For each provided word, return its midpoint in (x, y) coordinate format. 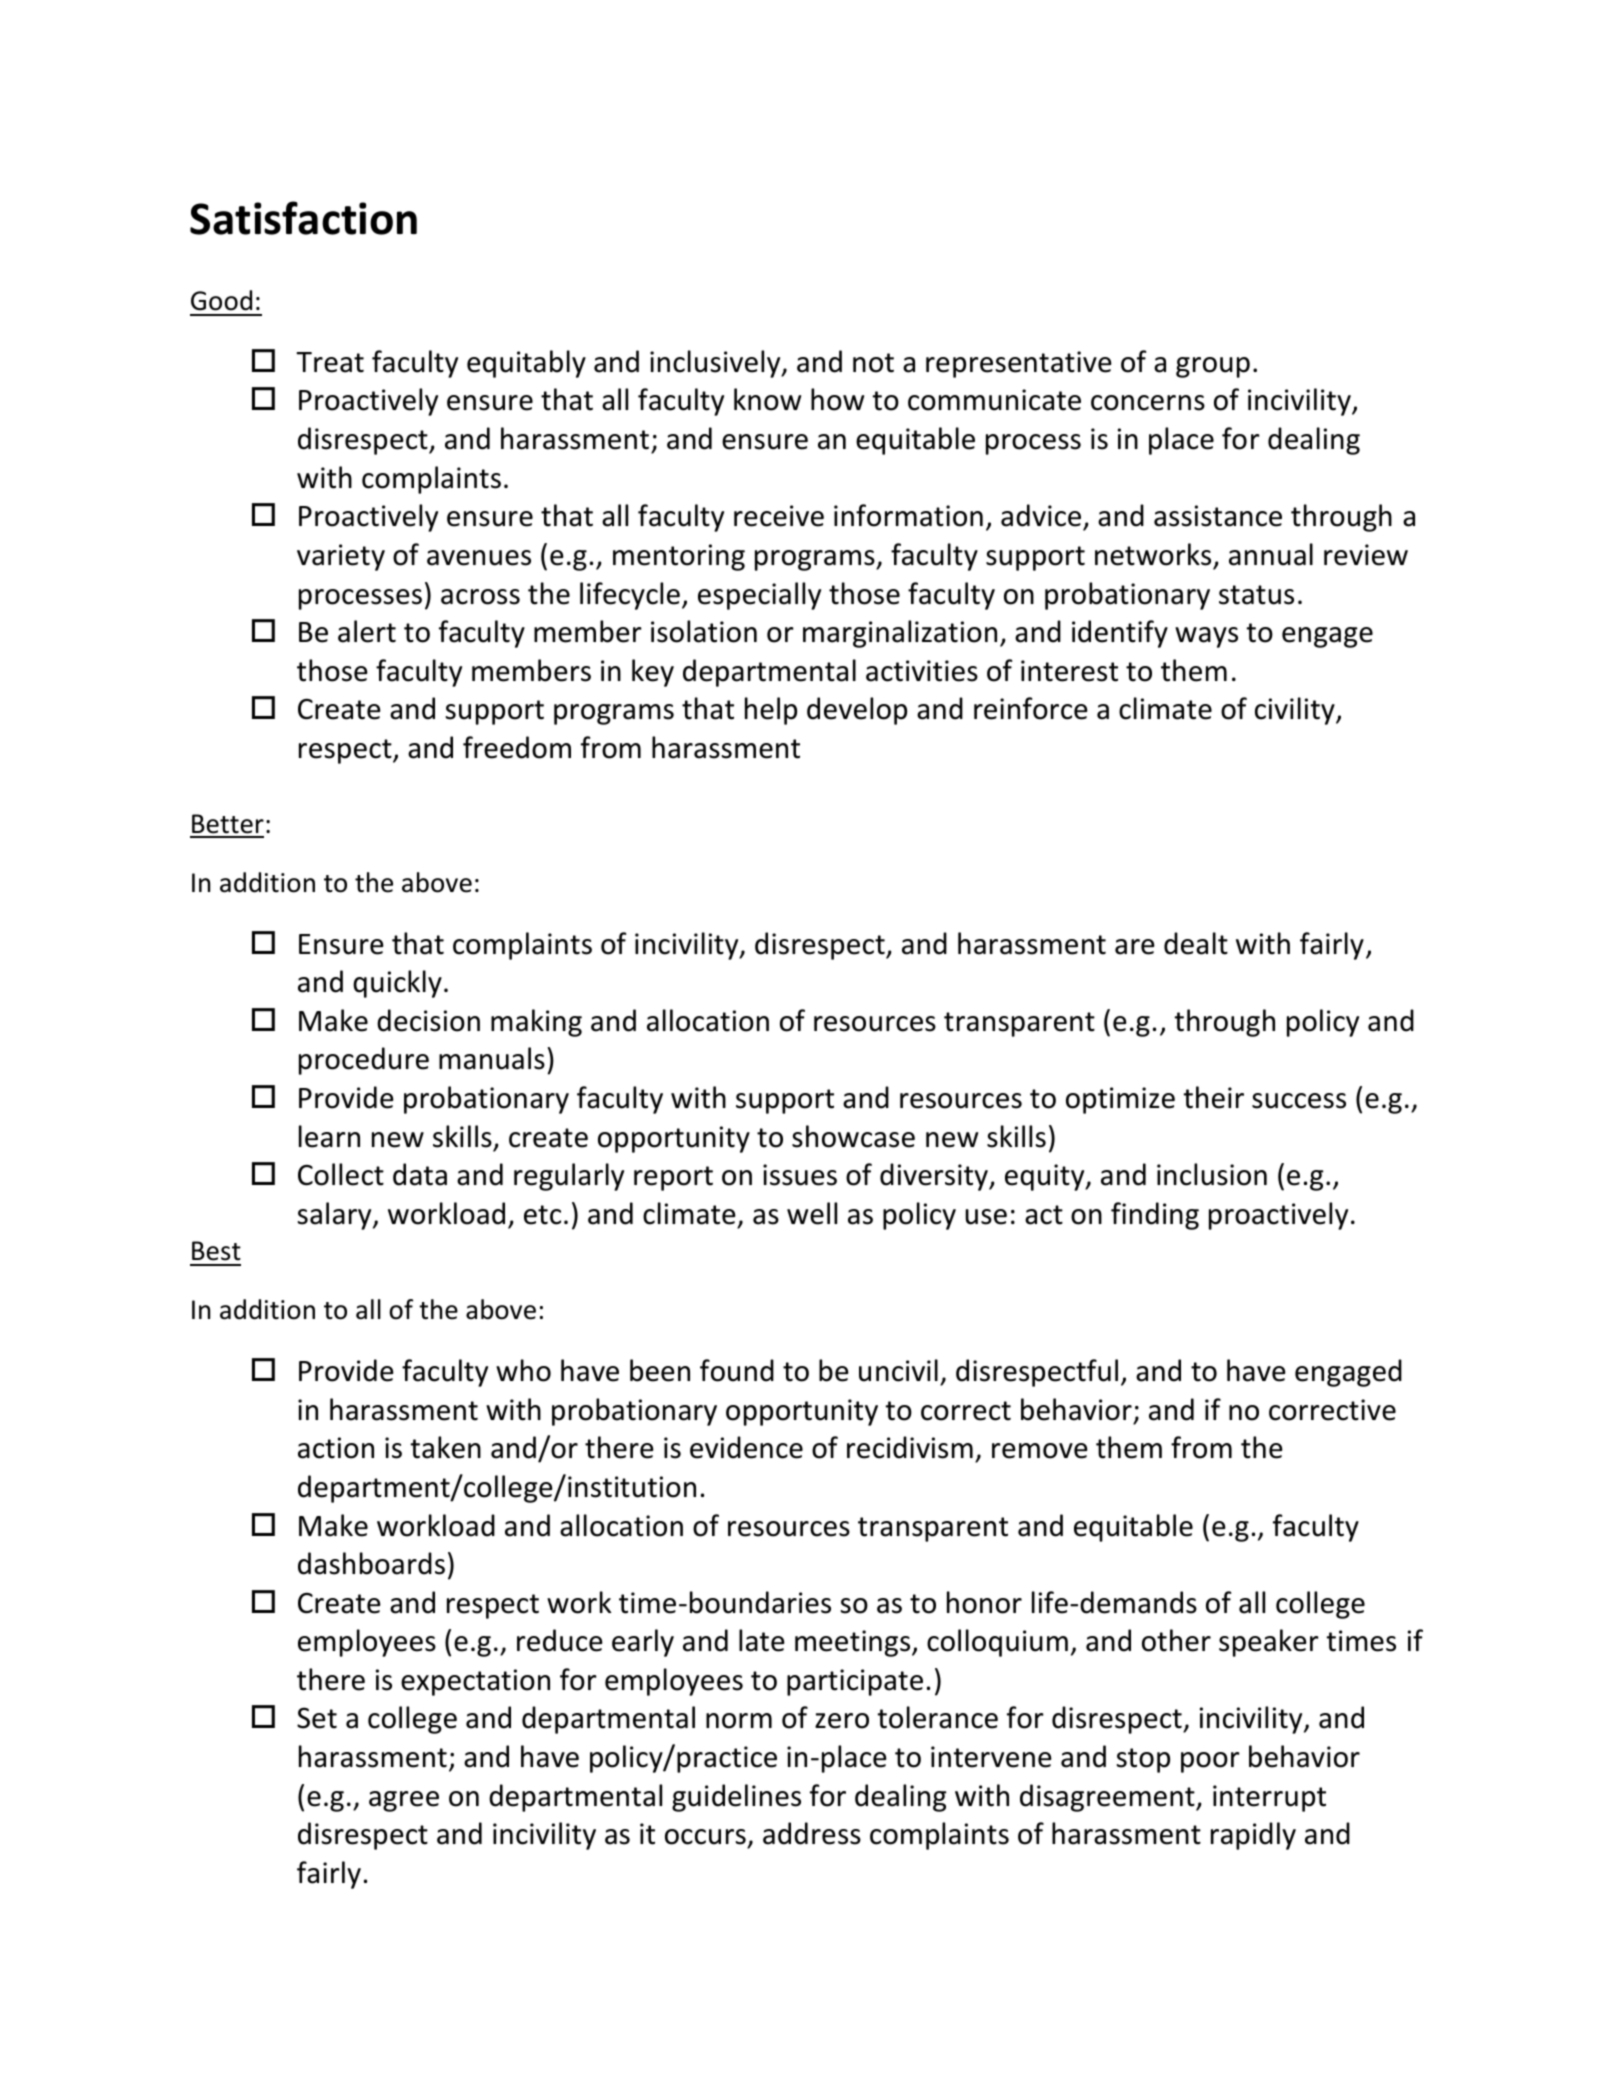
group (1213, 367)
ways (1206, 637)
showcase (853, 1136)
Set (317, 1718)
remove (1040, 1451)
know (767, 399)
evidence (746, 1447)
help (771, 711)
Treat (330, 362)
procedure (364, 1061)
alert (367, 631)
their (1213, 1097)
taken (445, 1447)
